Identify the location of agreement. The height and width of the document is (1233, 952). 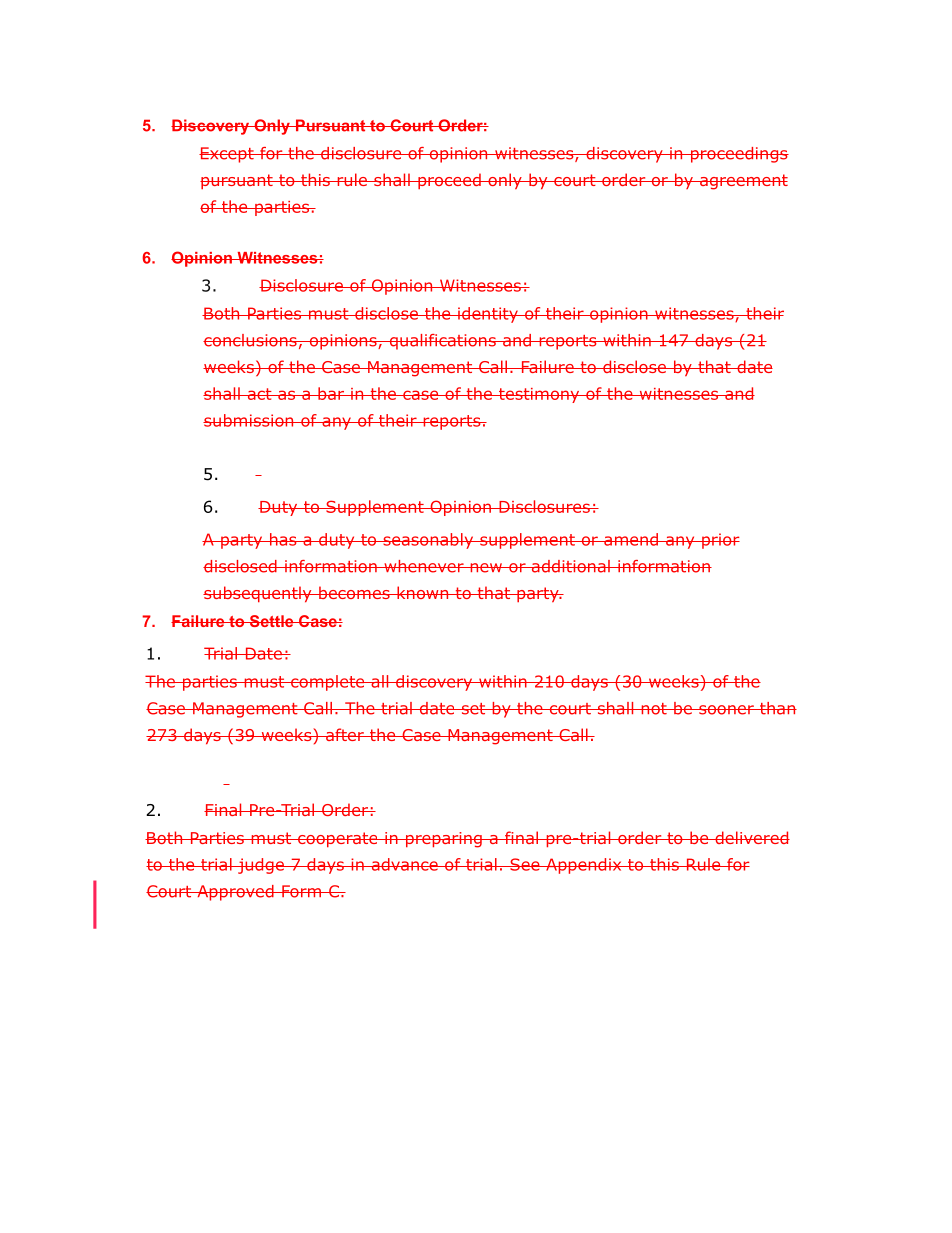
(742, 182).
